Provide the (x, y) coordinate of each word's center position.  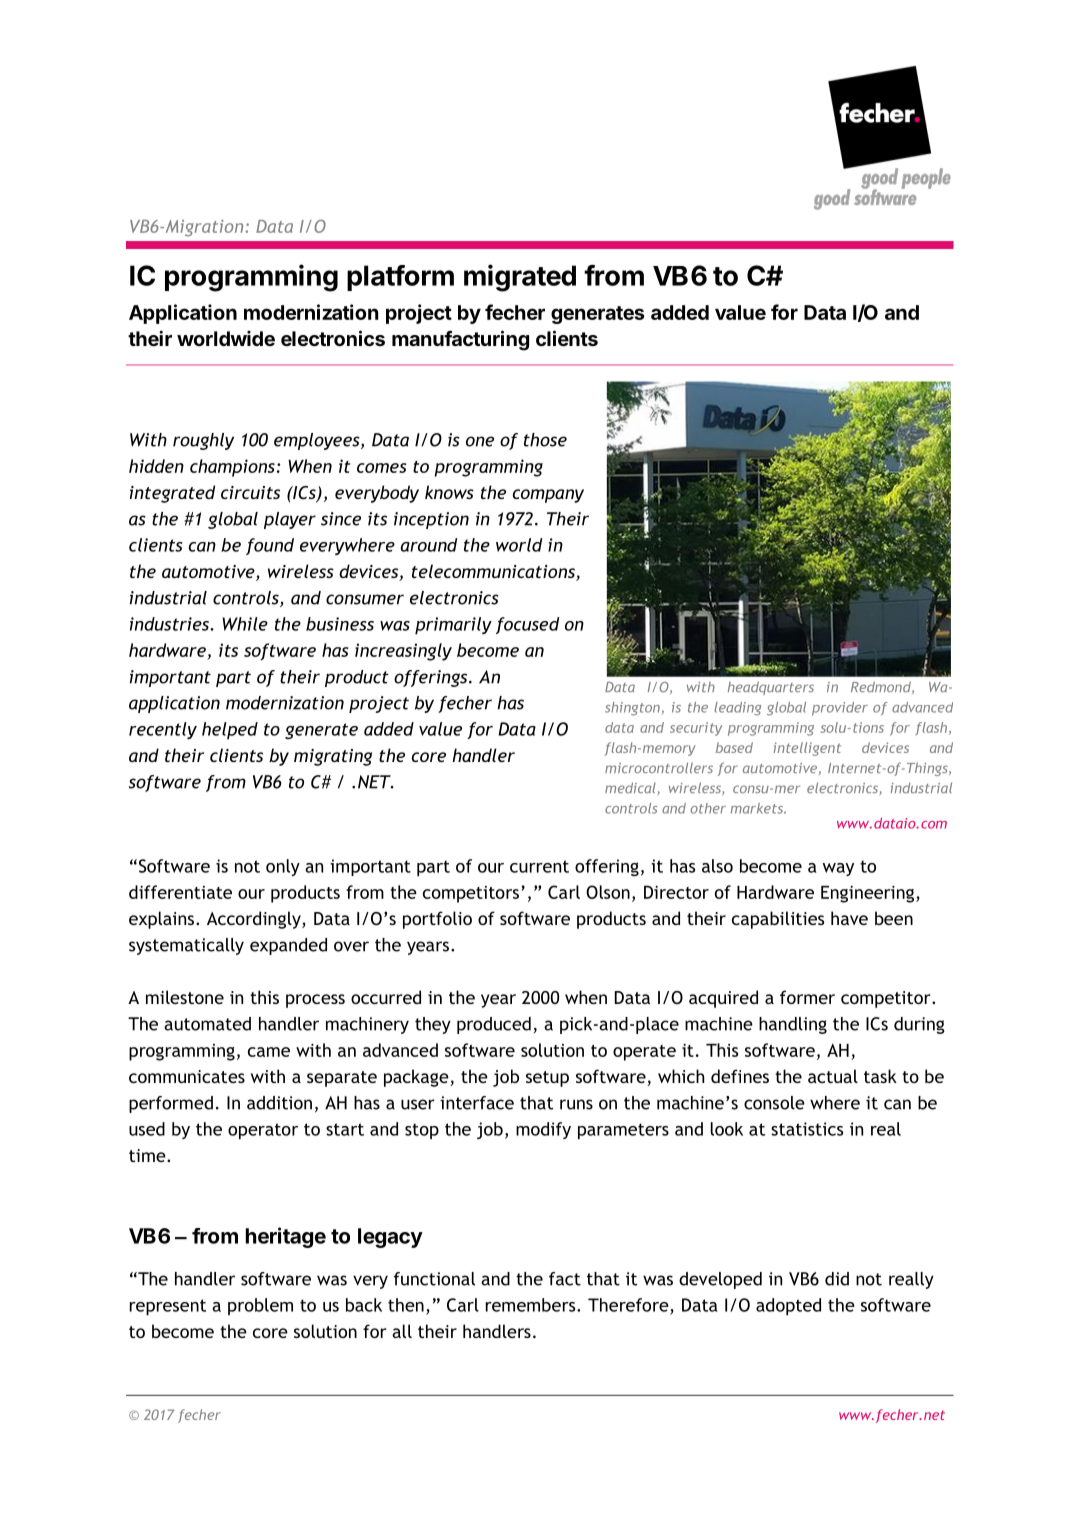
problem (260, 1306)
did (837, 1279)
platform (400, 278)
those (545, 440)
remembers (532, 1305)
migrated (520, 278)
